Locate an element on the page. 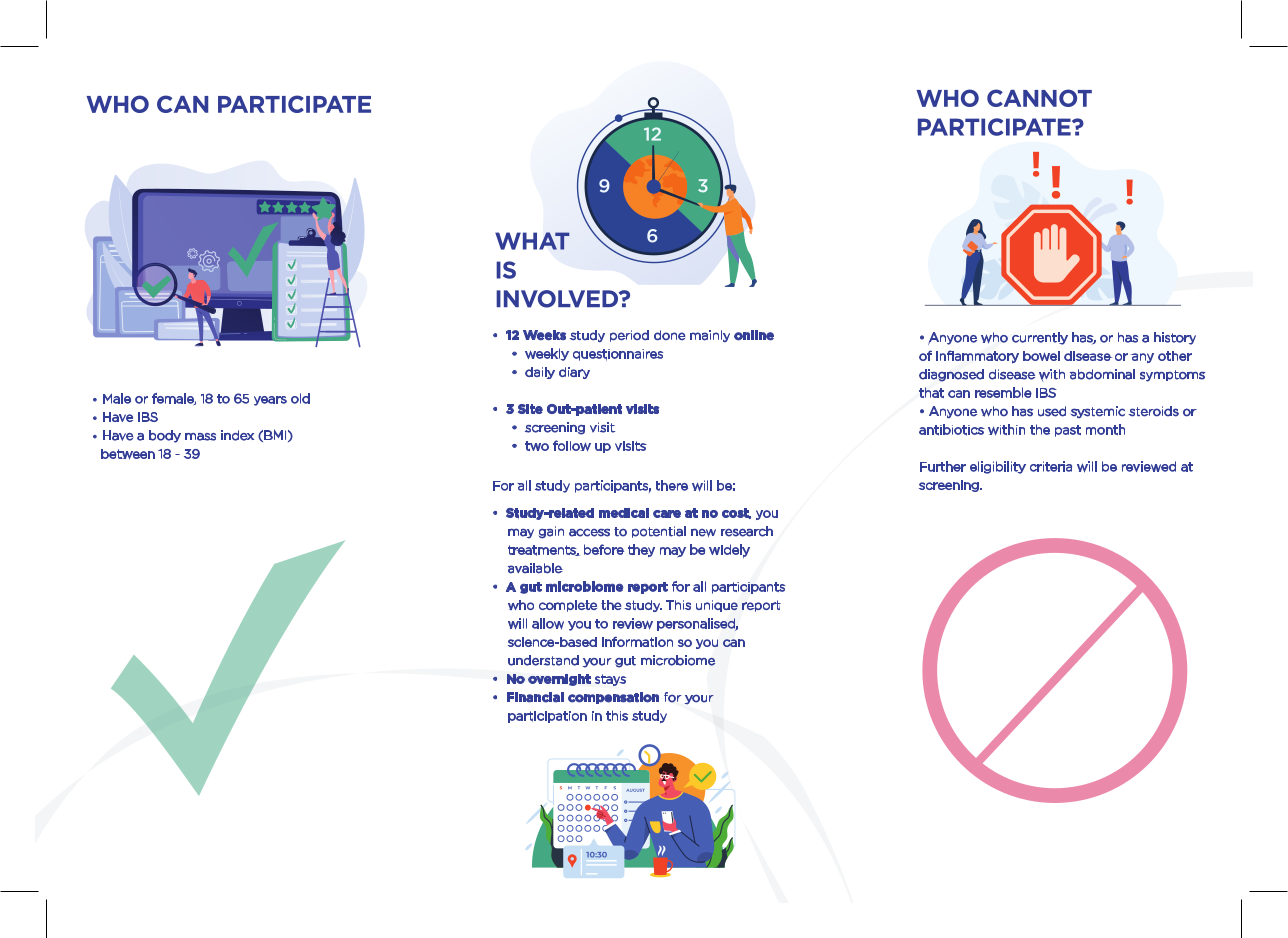 The height and width of the image is (938, 1288). index is located at coordinates (237, 435).
